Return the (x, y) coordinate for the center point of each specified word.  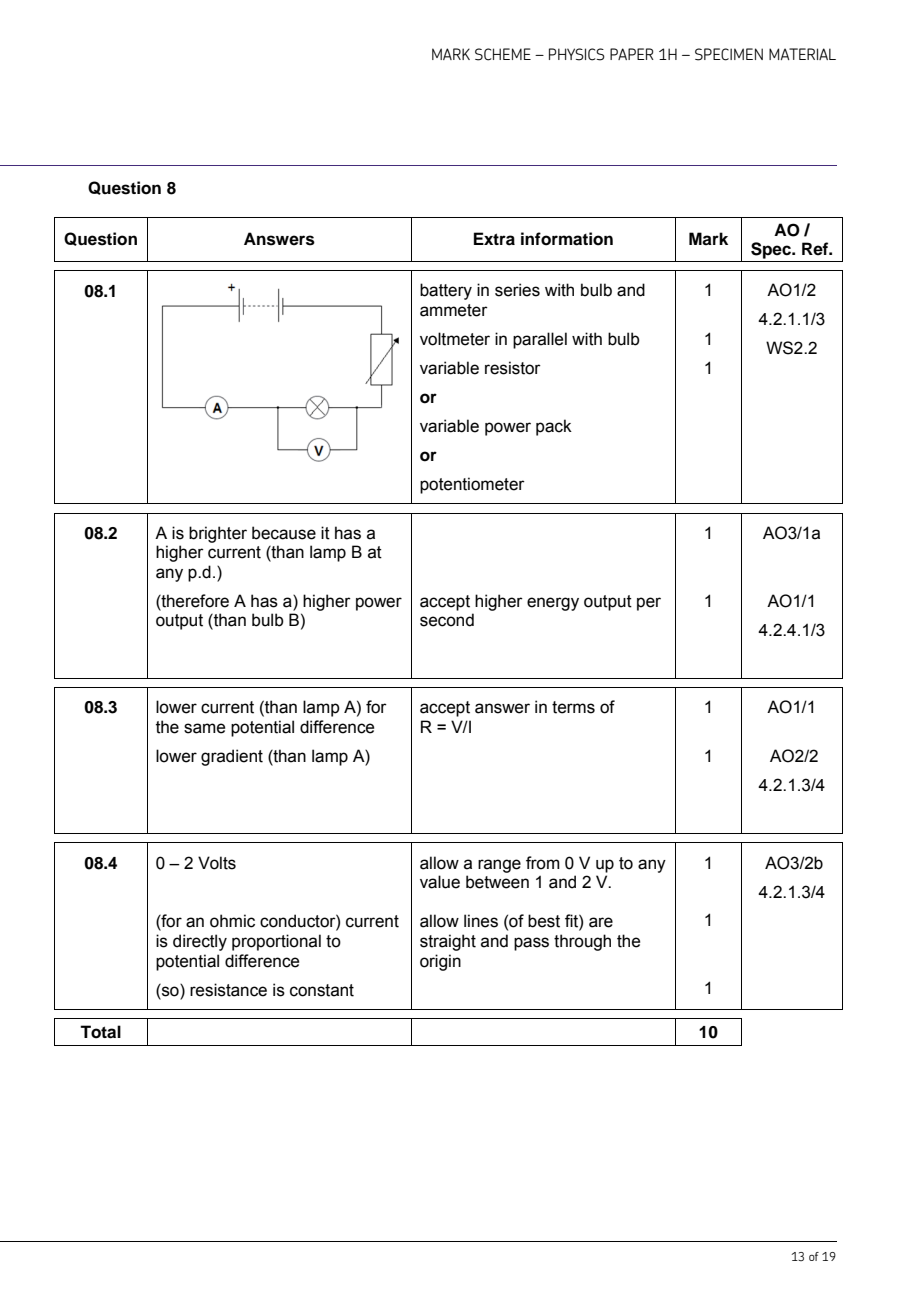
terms (573, 707)
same (204, 728)
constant (322, 990)
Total (100, 1032)
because (284, 533)
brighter (218, 534)
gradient (232, 757)
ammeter (454, 310)
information (567, 239)
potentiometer (472, 485)
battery (446, 291)
